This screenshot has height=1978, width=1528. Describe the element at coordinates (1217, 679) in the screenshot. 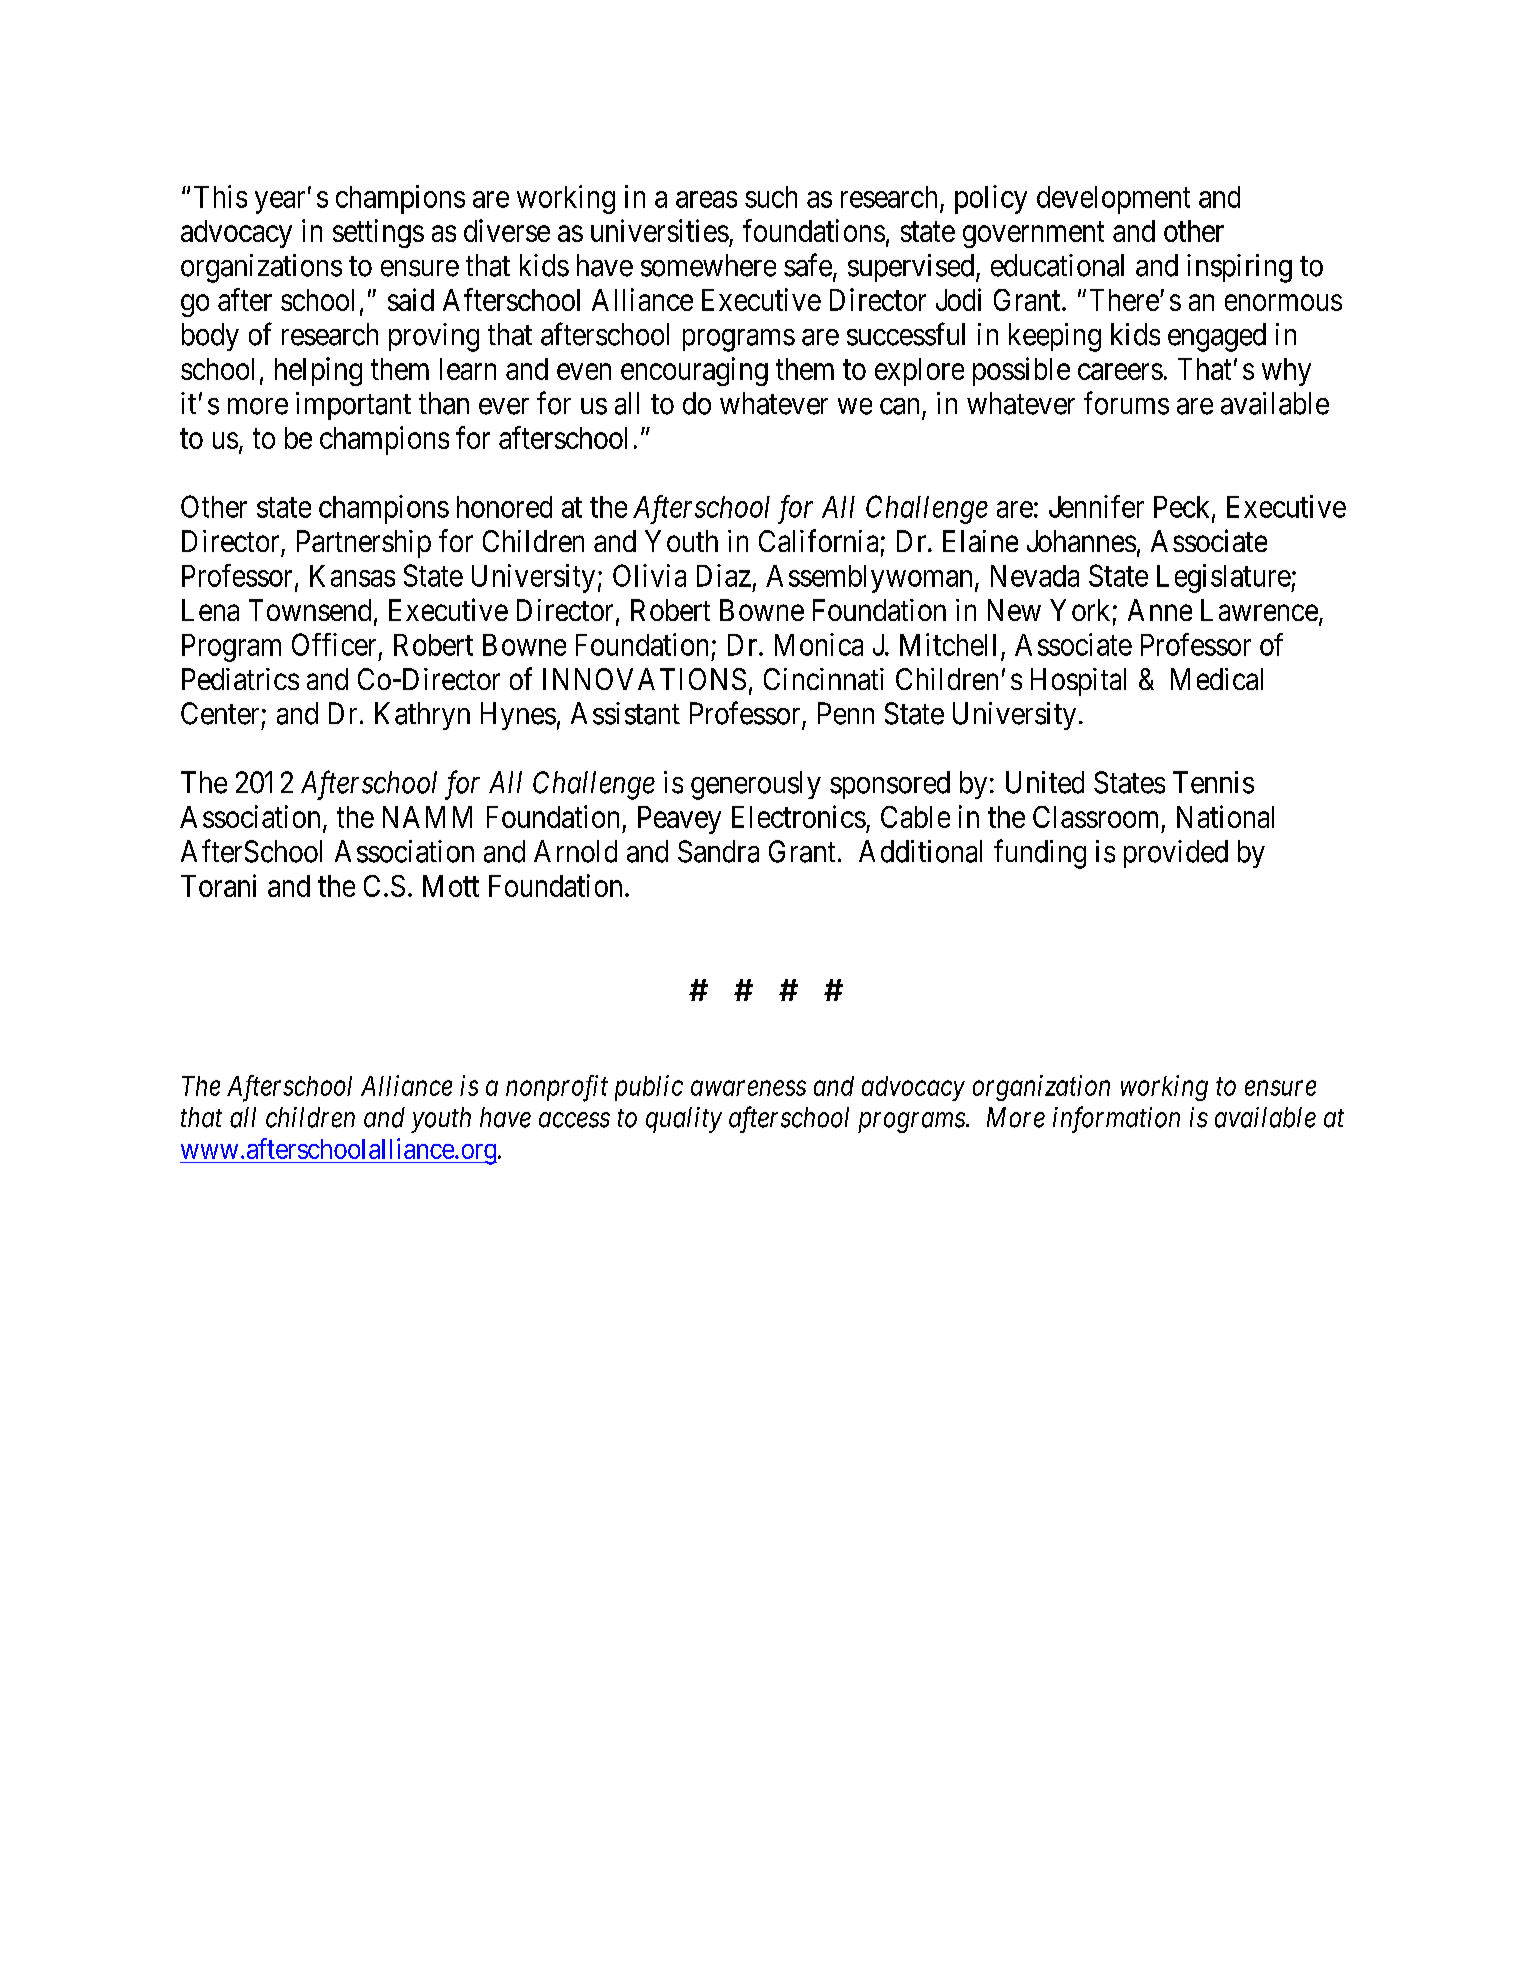

I see `Medical` at that location.
